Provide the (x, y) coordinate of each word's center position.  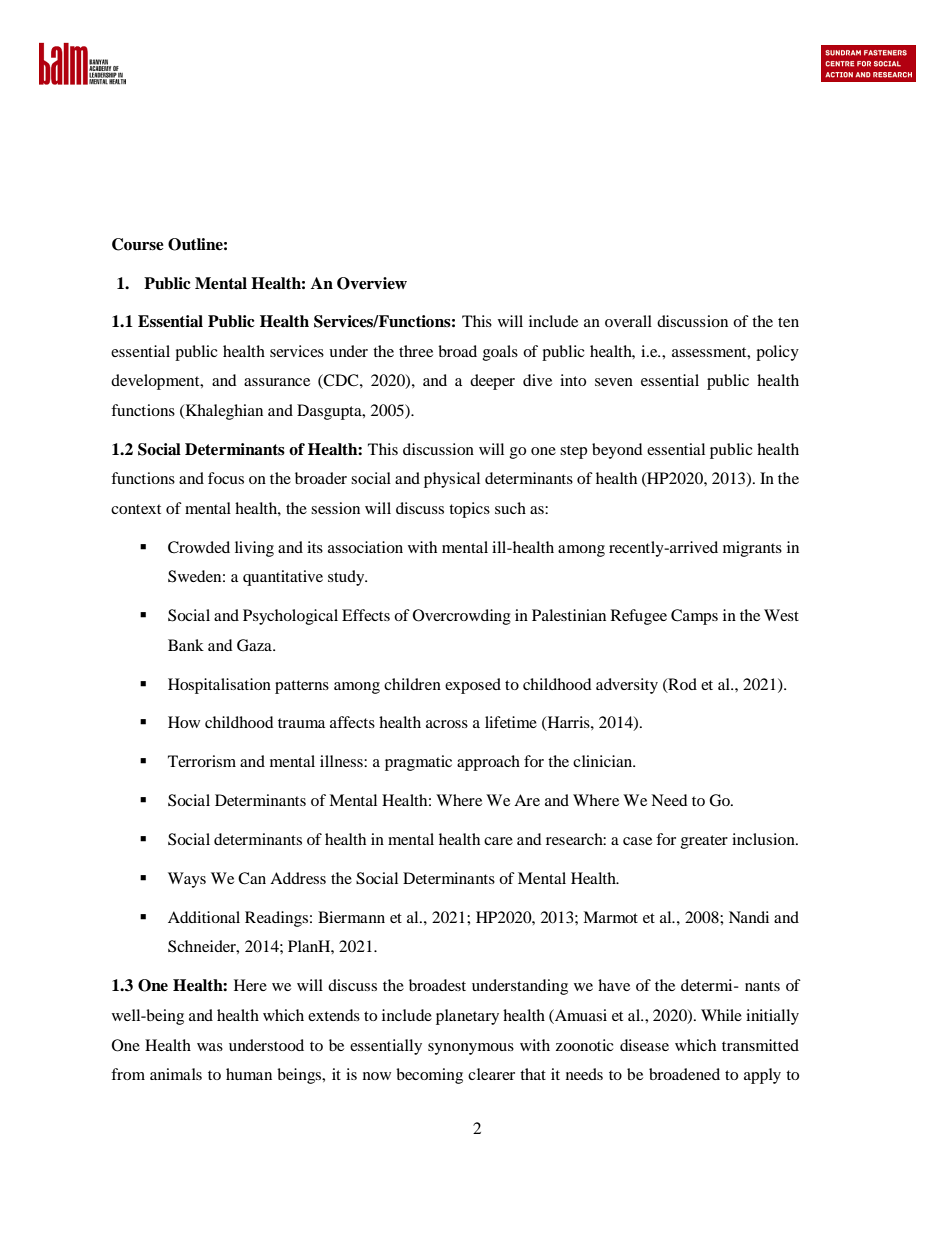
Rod (681, 685)
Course (138, 244)
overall (628, 321)
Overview (372, 283)
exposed (473, 686)
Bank (186, 645)
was (210, 1047)
